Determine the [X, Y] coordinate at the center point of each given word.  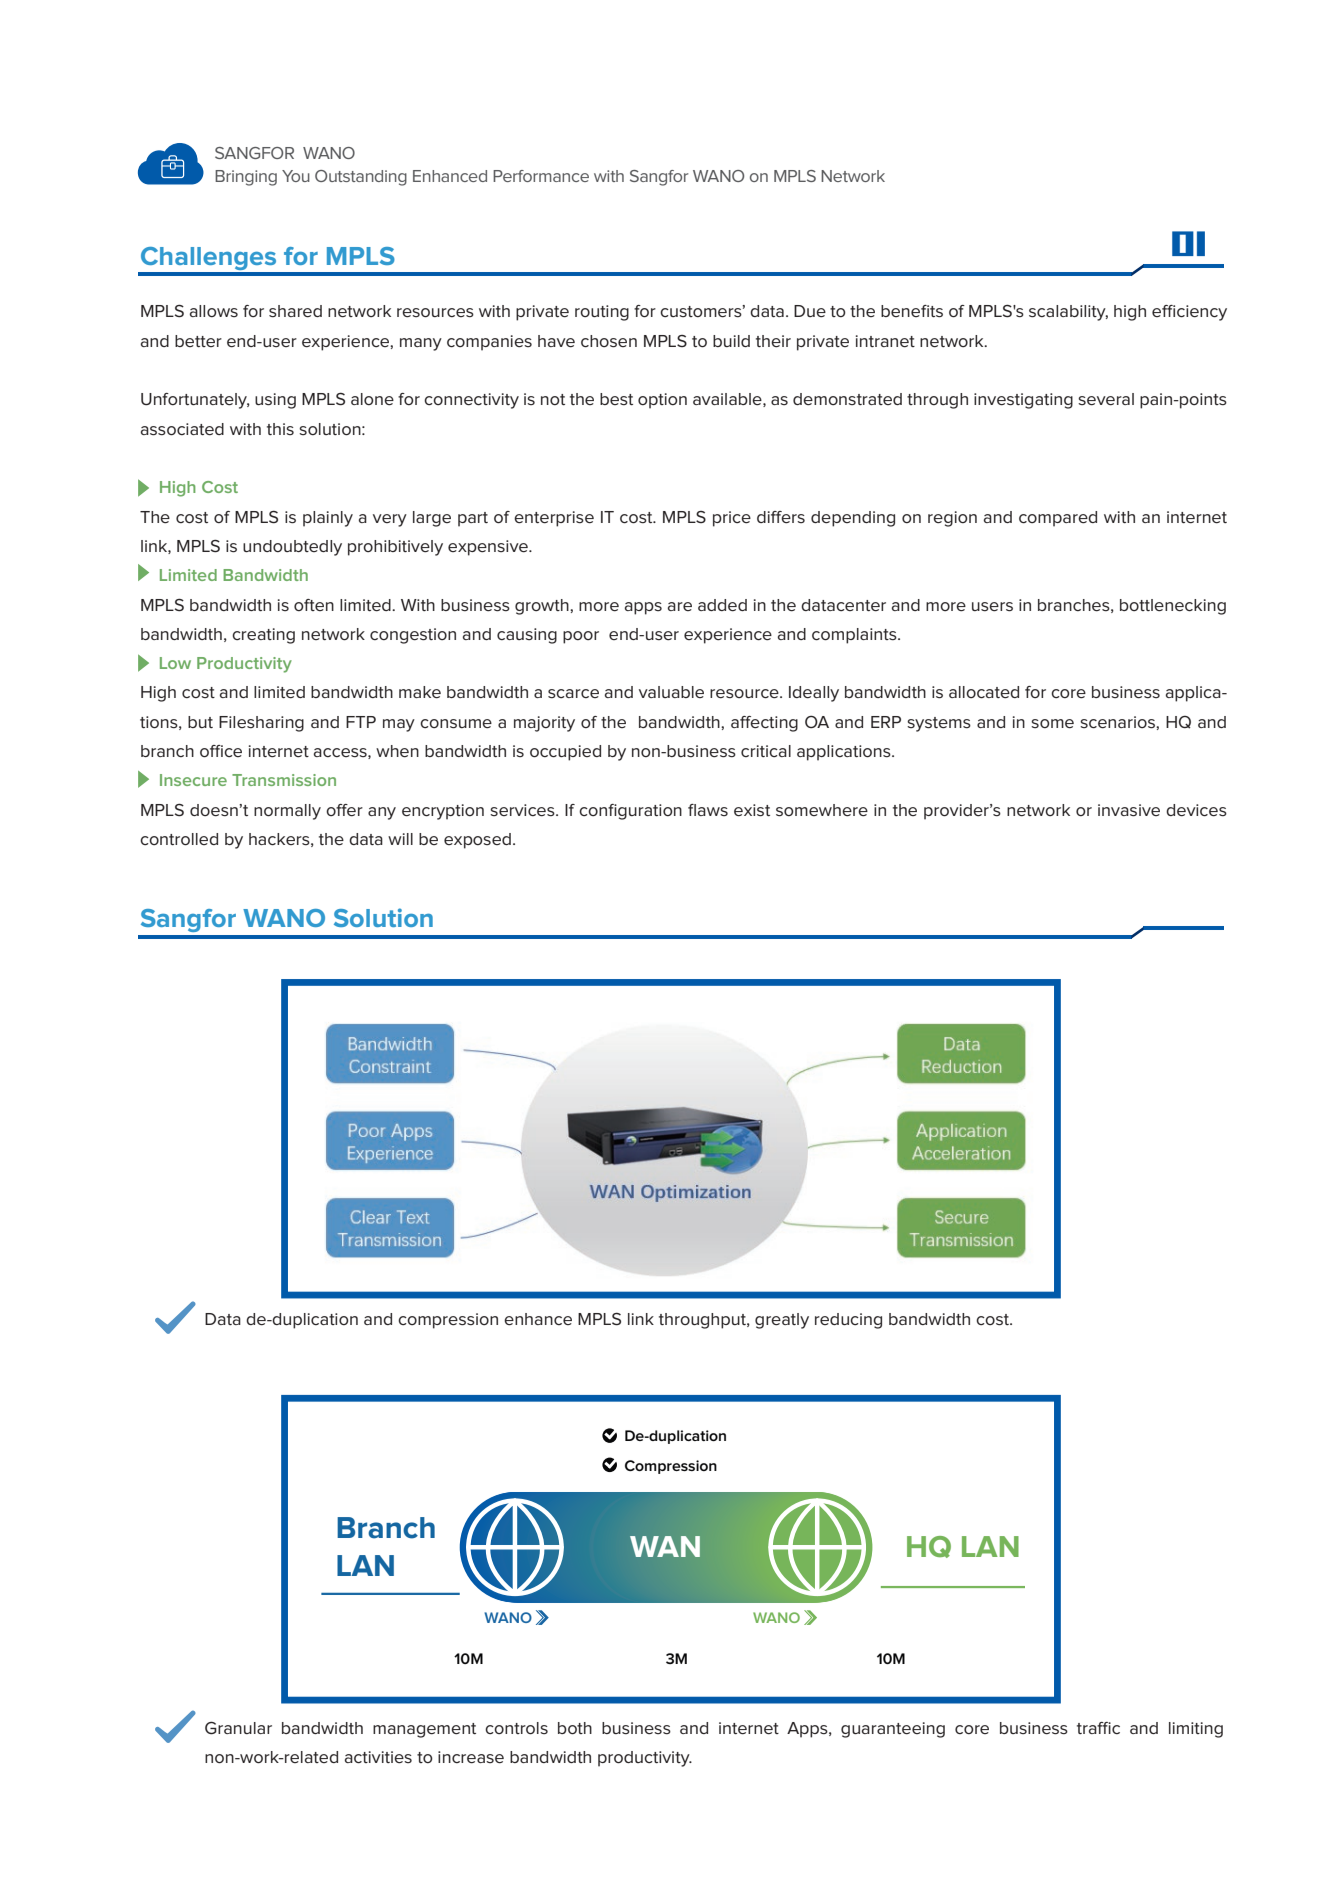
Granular [238, 1728]
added [722, 605]
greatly [782, 1321]
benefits [912, 311]
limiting [1196, 1730]
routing [602, 313]
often [314, 605]
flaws [708, 810]
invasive [1129, 810]
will [400, 839]
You [296, 176]
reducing [848, 1321]
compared [1058, 519]
